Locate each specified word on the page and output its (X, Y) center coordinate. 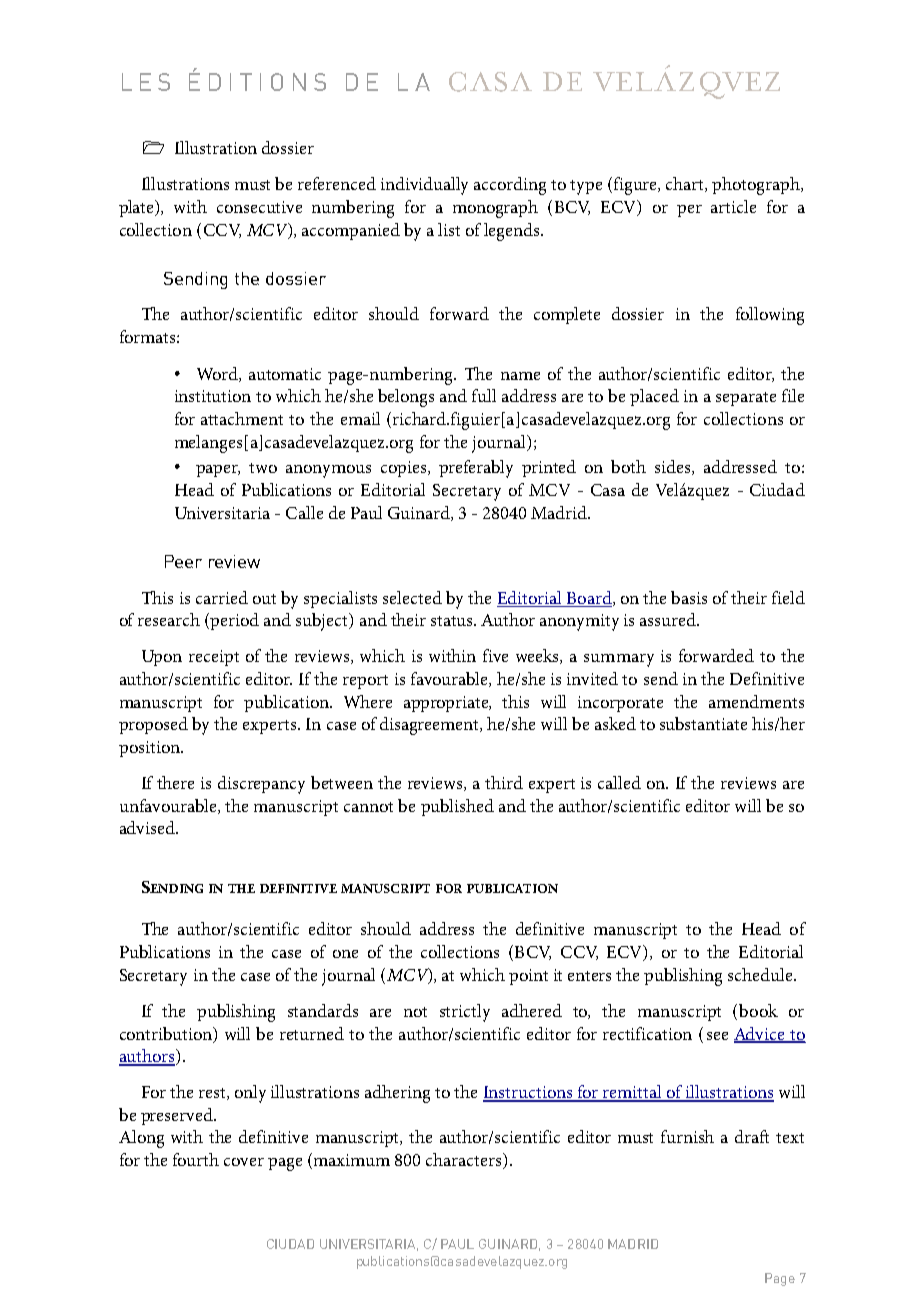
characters (465, 1161)
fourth (196, 1159)
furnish (687, 1136)
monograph (495, 209)
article (733, 206)
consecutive (259, 207)
